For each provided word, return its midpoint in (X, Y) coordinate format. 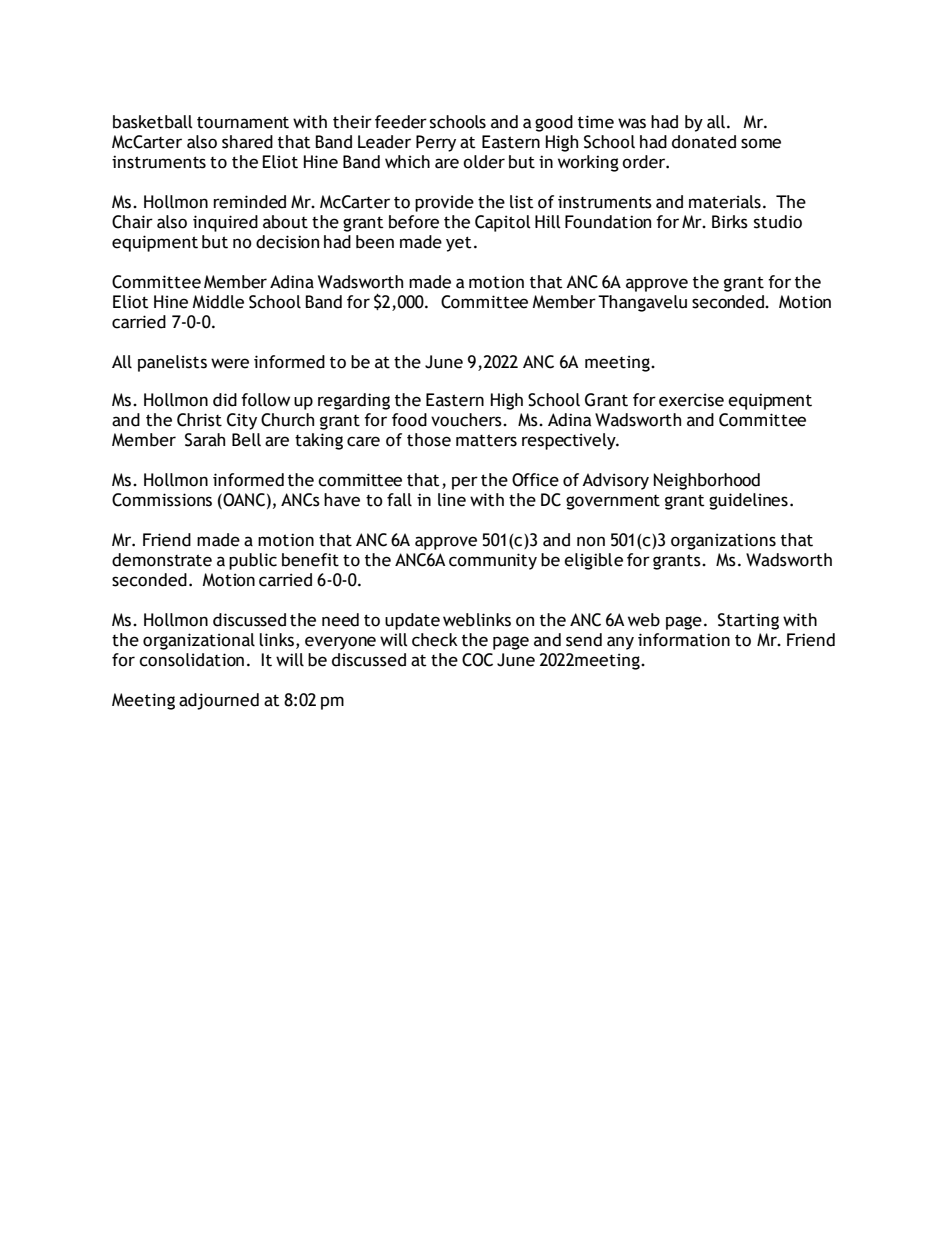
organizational (199, 641)
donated (704, 142)
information (684, 640)
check (435, 640)
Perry (436, 143)
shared (247, 142)
